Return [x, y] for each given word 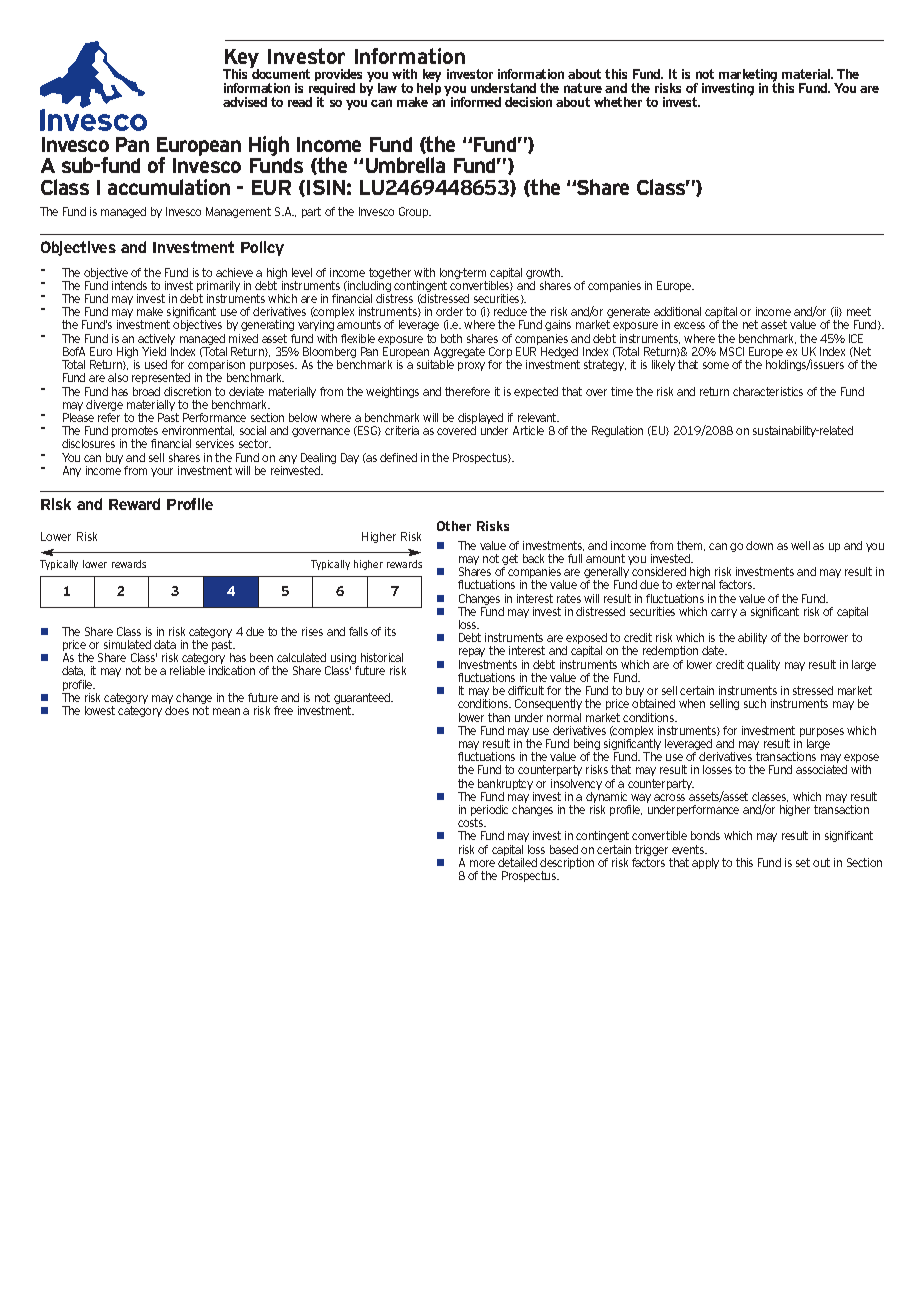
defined [398, 457]
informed [476, 102]
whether [618, 102]
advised [245, 102]
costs [471, 822]
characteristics [768, 391]
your [162, 472]
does [177, 710]
